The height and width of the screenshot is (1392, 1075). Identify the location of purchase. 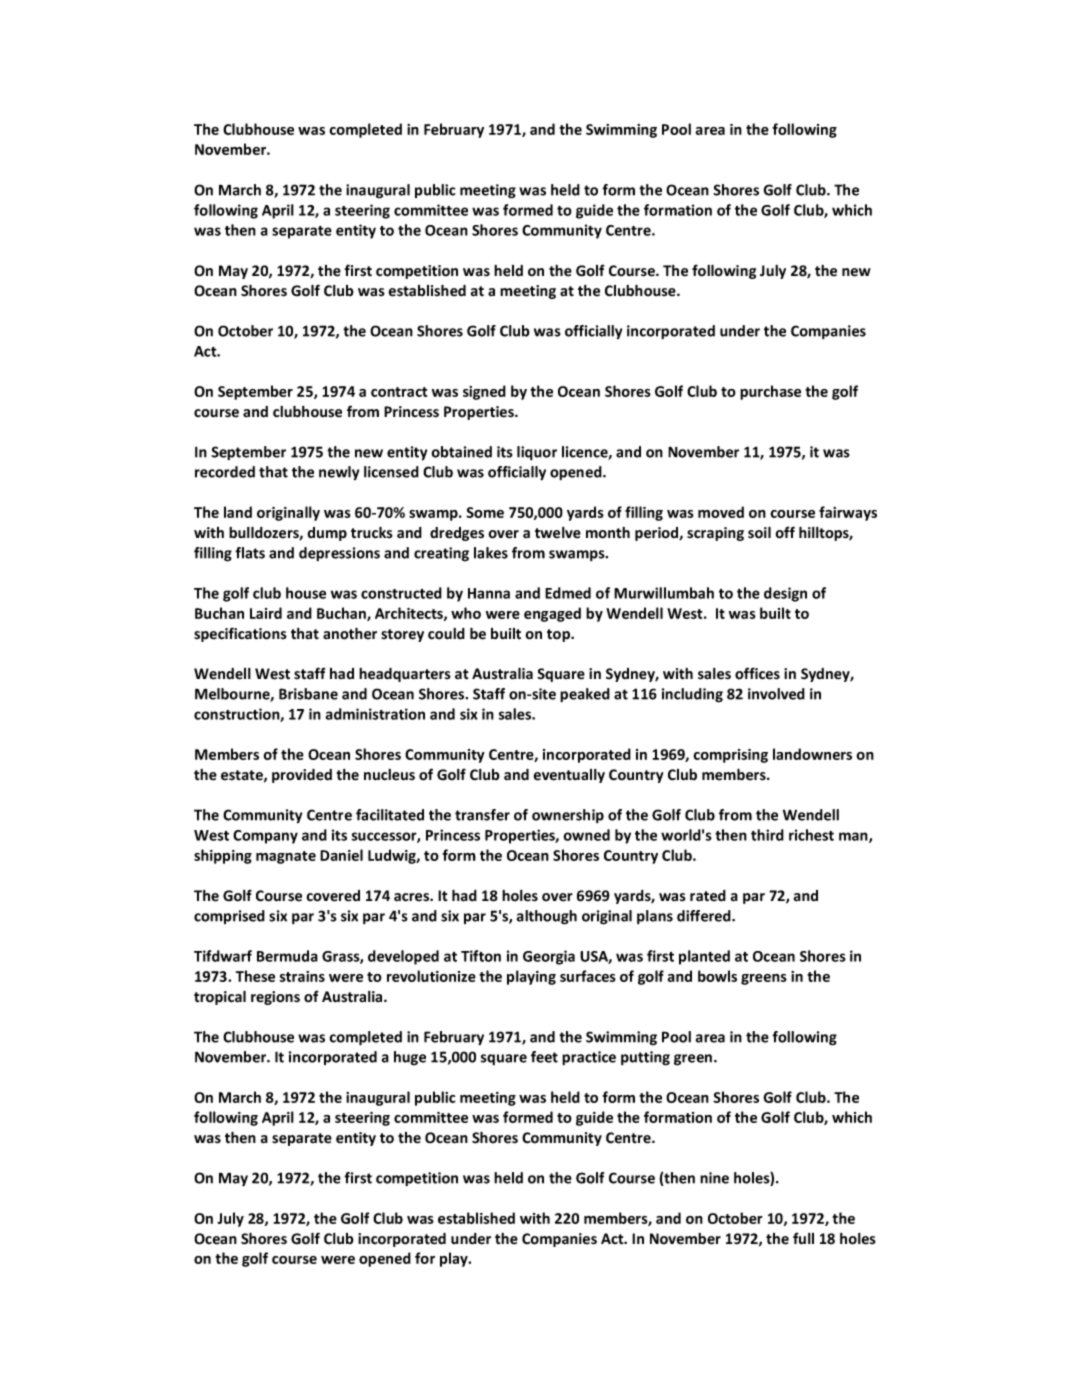
(770, 392).
